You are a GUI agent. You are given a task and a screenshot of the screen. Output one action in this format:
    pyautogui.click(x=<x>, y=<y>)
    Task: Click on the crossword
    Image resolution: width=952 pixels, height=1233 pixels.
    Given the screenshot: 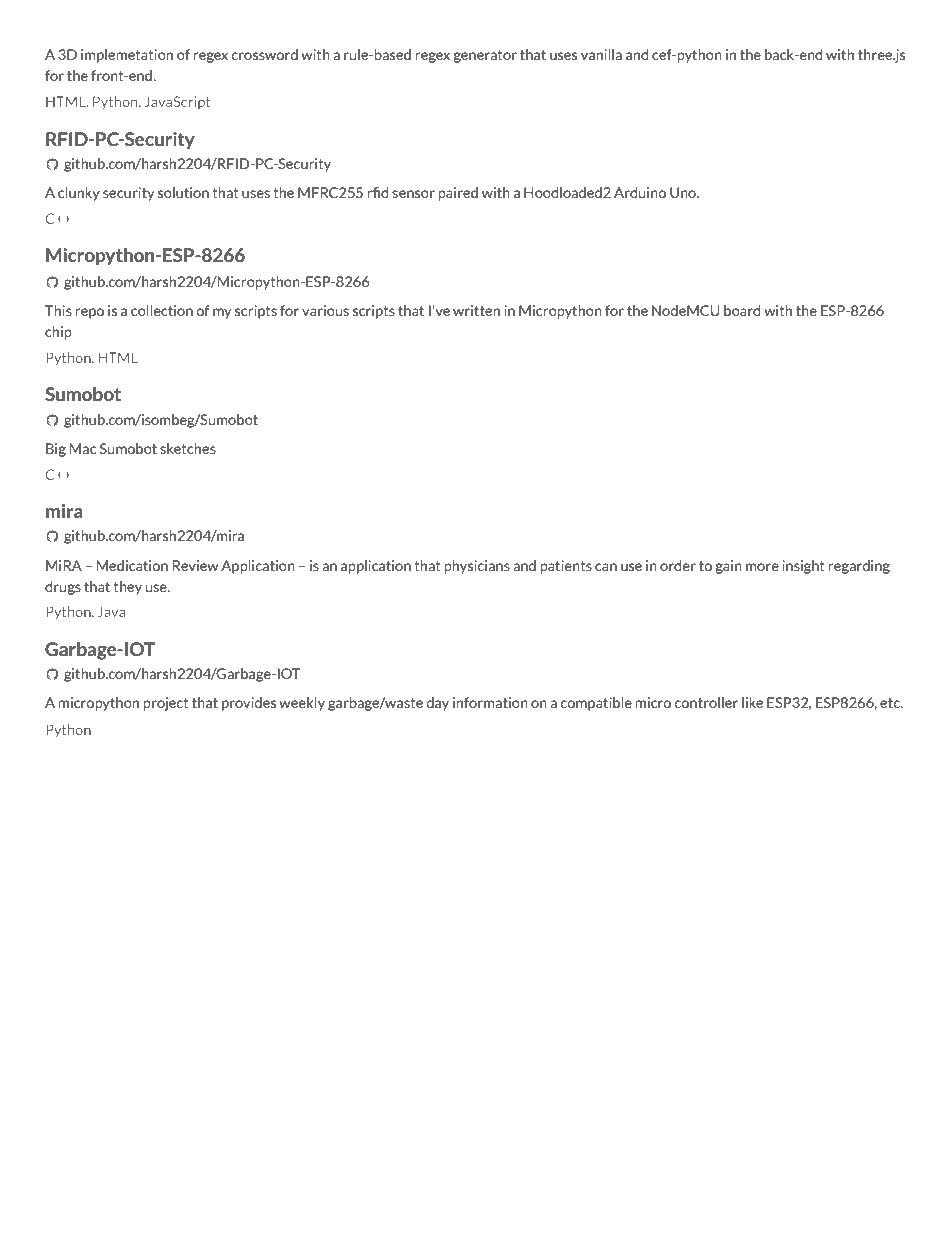 What is the action you would take?
    pyautogui.click(x=265, y=54)
